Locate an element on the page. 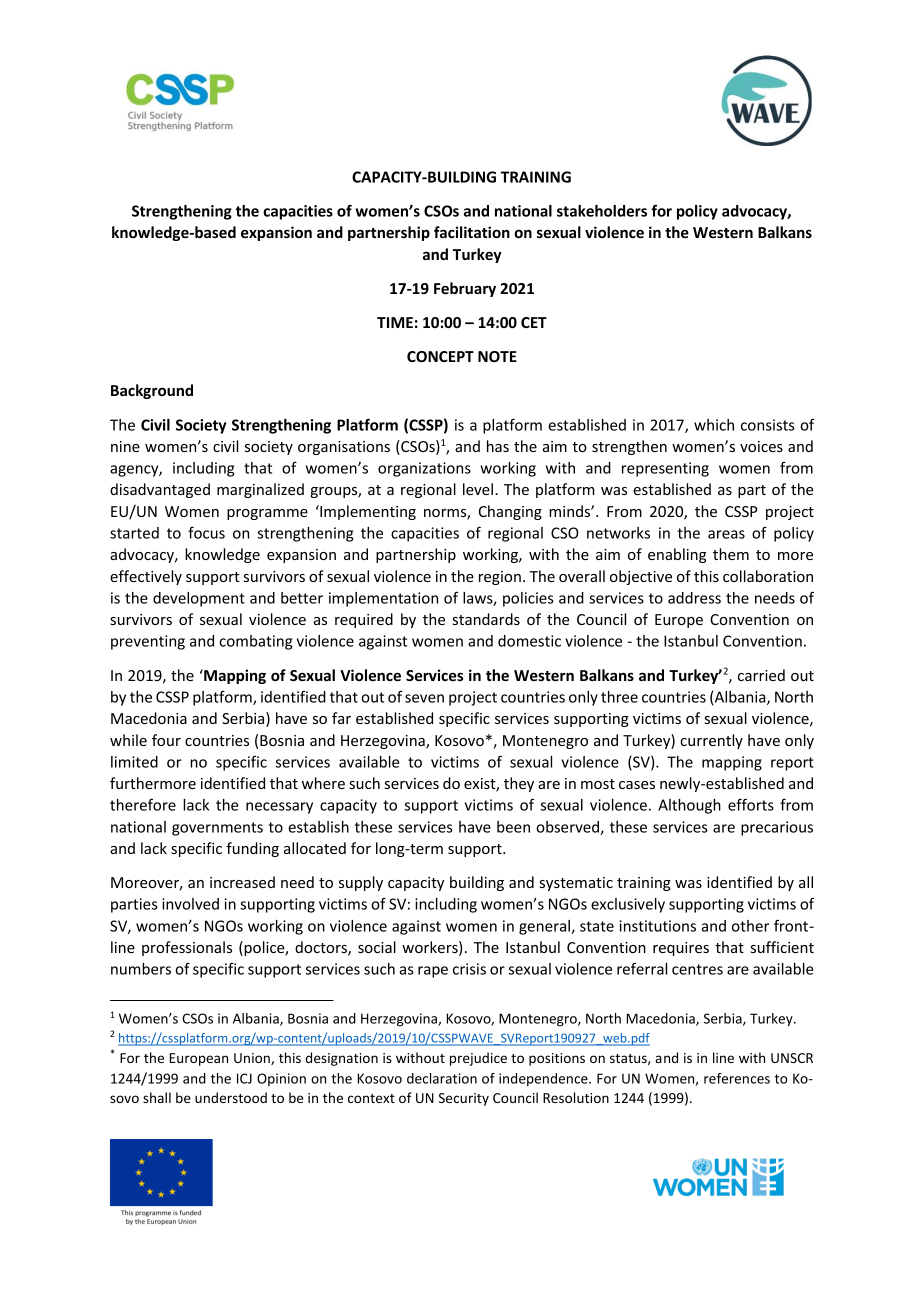 The image size is (924, 1308). combating is located at coordinates (255, 642).
